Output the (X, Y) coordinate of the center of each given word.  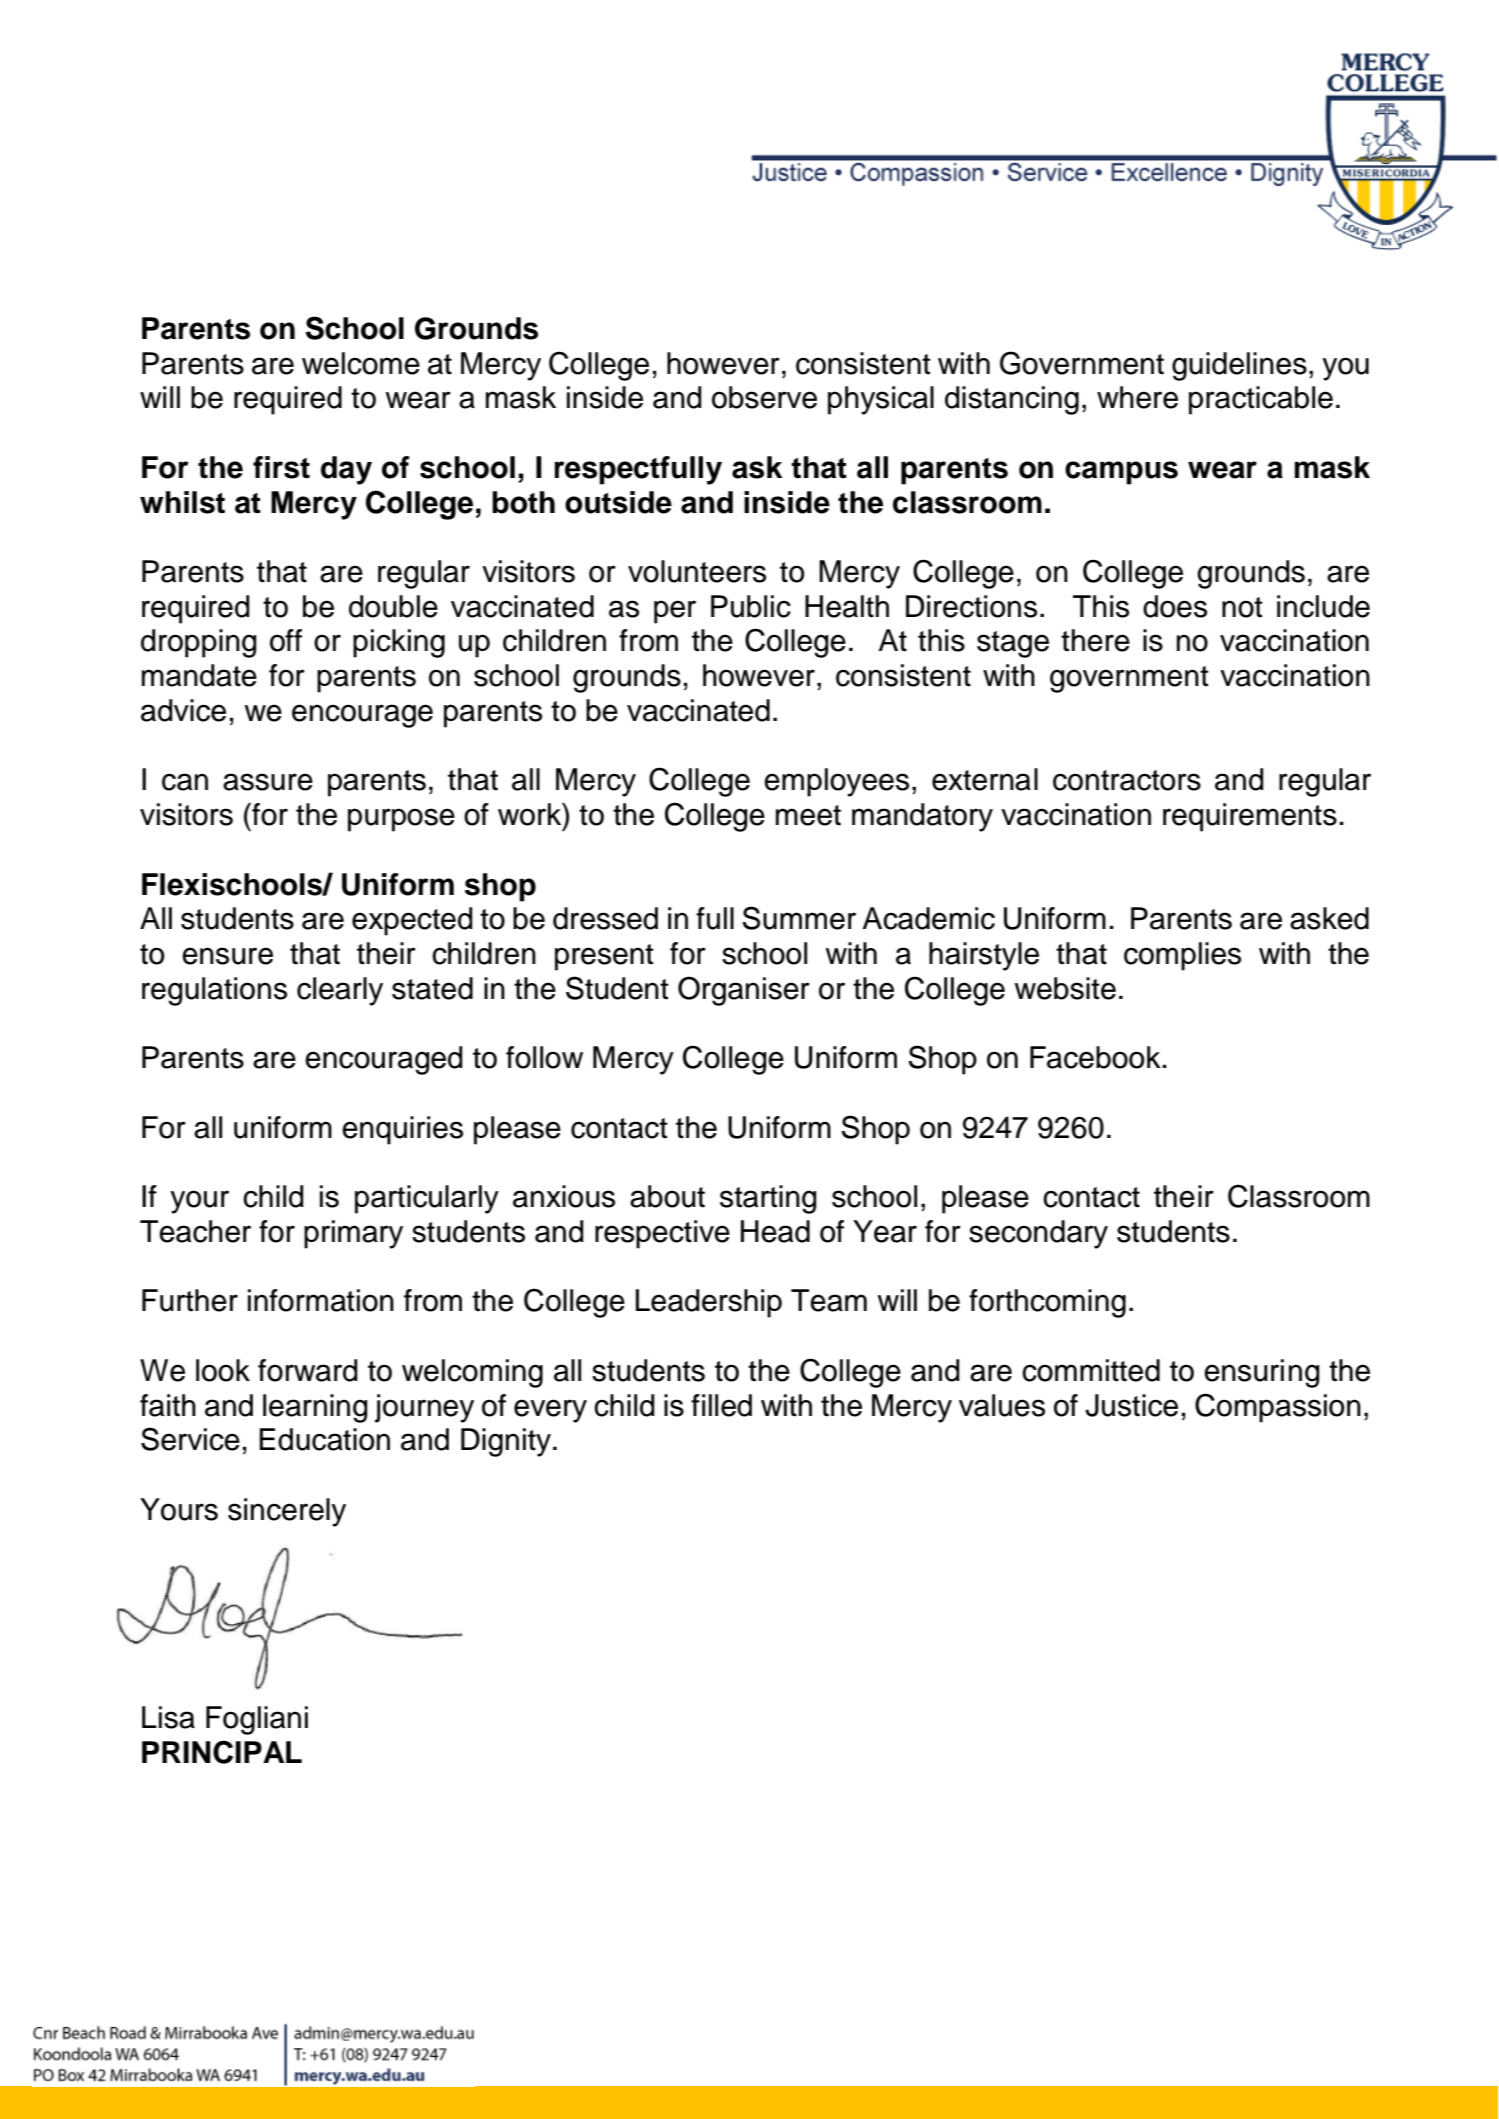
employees (836, 782)
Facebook (1095, 1057)
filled (721, 1405)
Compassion (1278, 1408)
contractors (1127, 780)
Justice (1131, 1405)
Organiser (744, 991)
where (1137, 397)
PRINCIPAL (222, 1752)
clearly (340, 991)
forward (308, 1370)
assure (268, 782)
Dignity (506, 1442)
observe (764, 397)
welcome (361, 363)
